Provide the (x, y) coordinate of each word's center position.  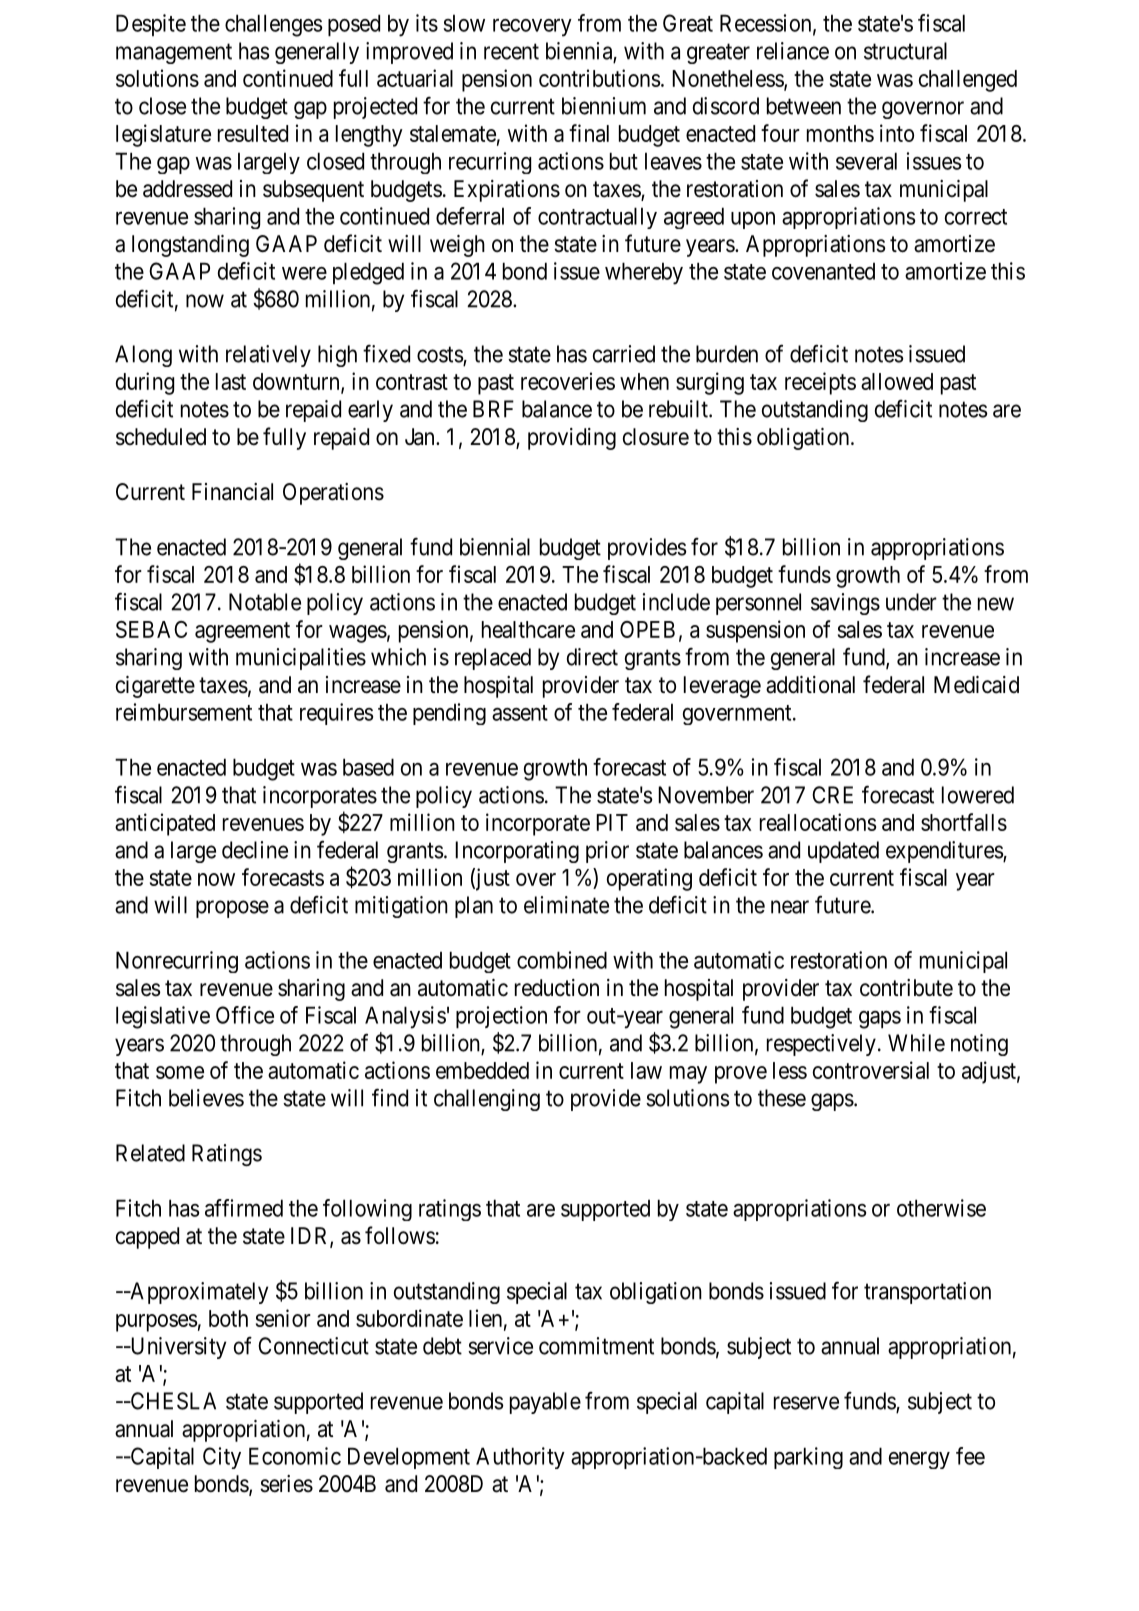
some (180, 1072)
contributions (599, 78)
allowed (897, 381)
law (646, 1070)
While (916, 1043)
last (231, 381)
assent (520, 713)
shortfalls (964, 822)
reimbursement (184, 712)
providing (572, 439)
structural (905, 51)
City (222, 1458)
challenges (273, 25)
